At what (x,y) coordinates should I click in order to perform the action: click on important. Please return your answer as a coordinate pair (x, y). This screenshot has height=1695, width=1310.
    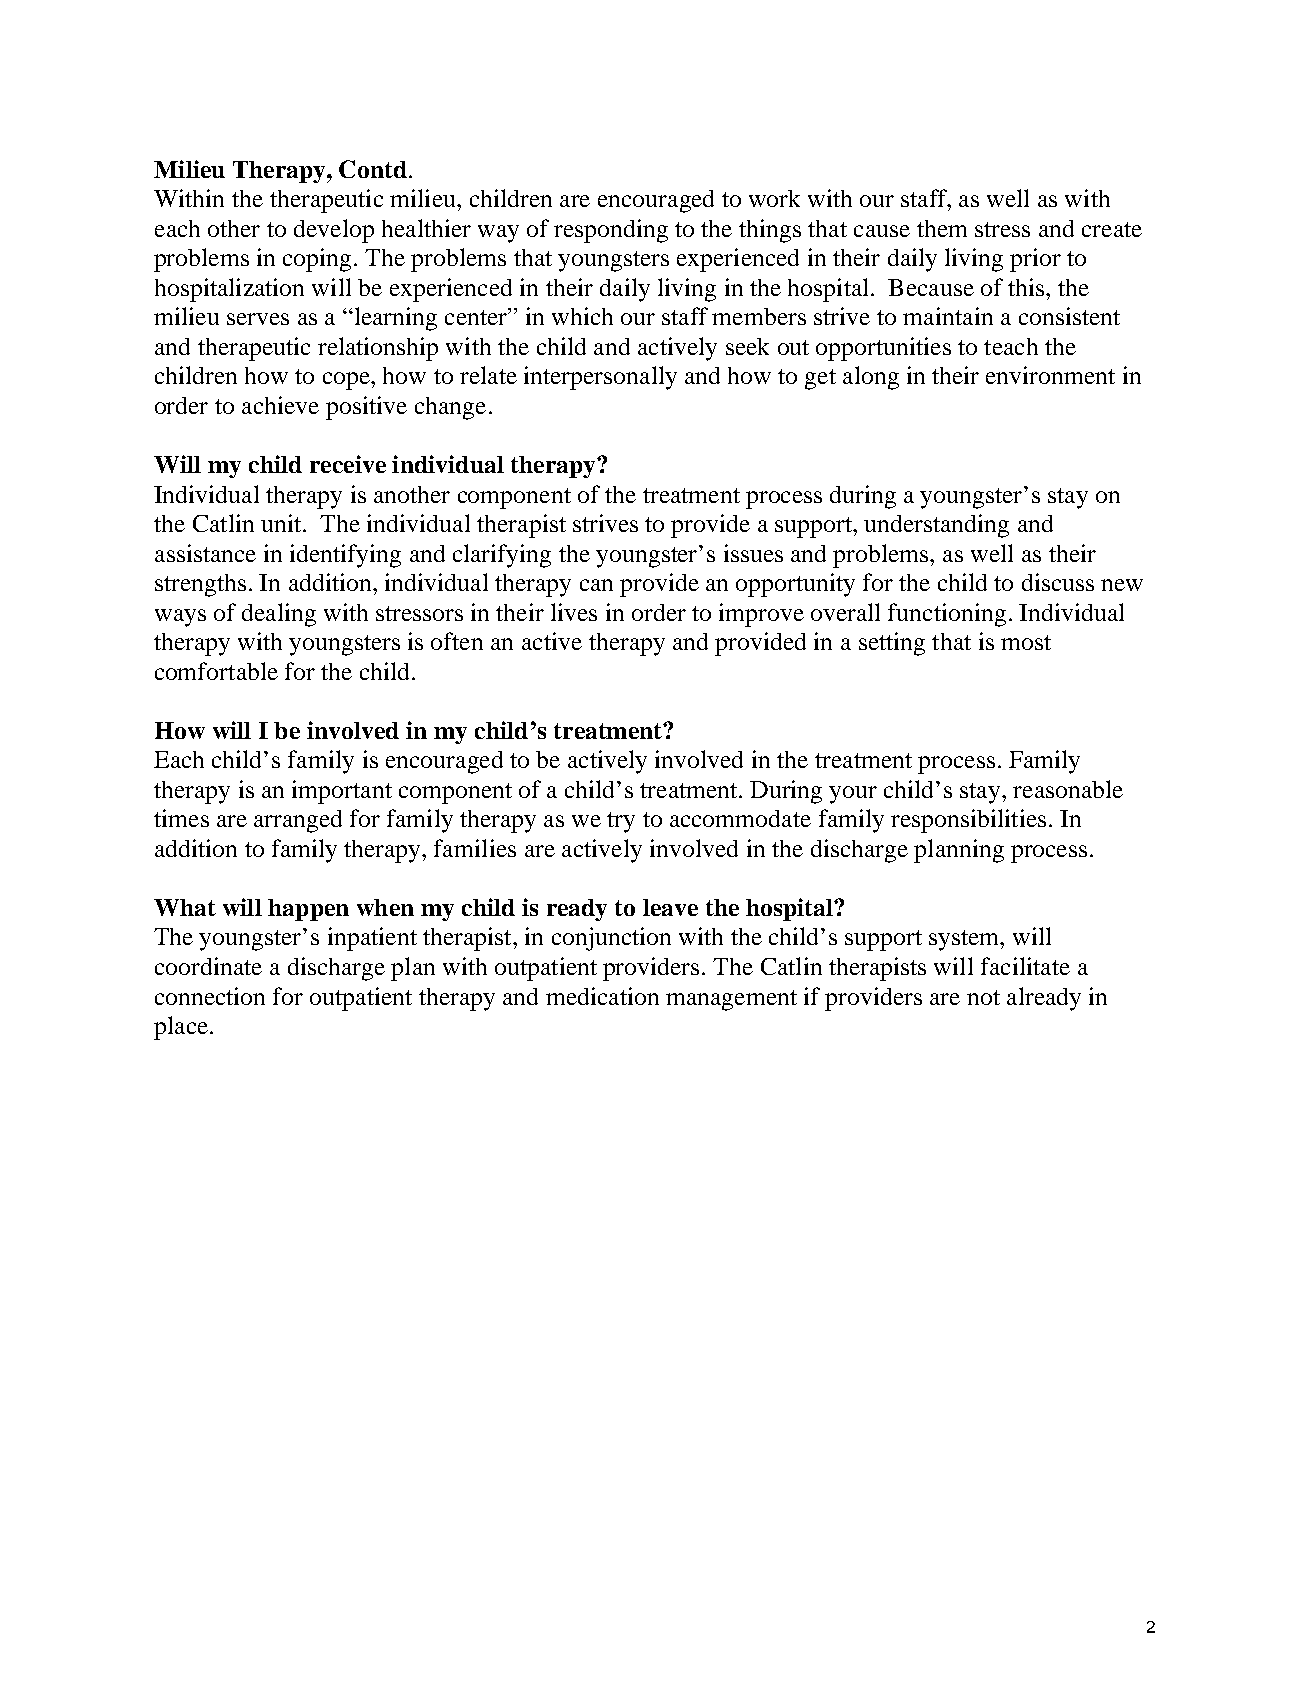
    Looking at the image, I should click on (342, 792).
